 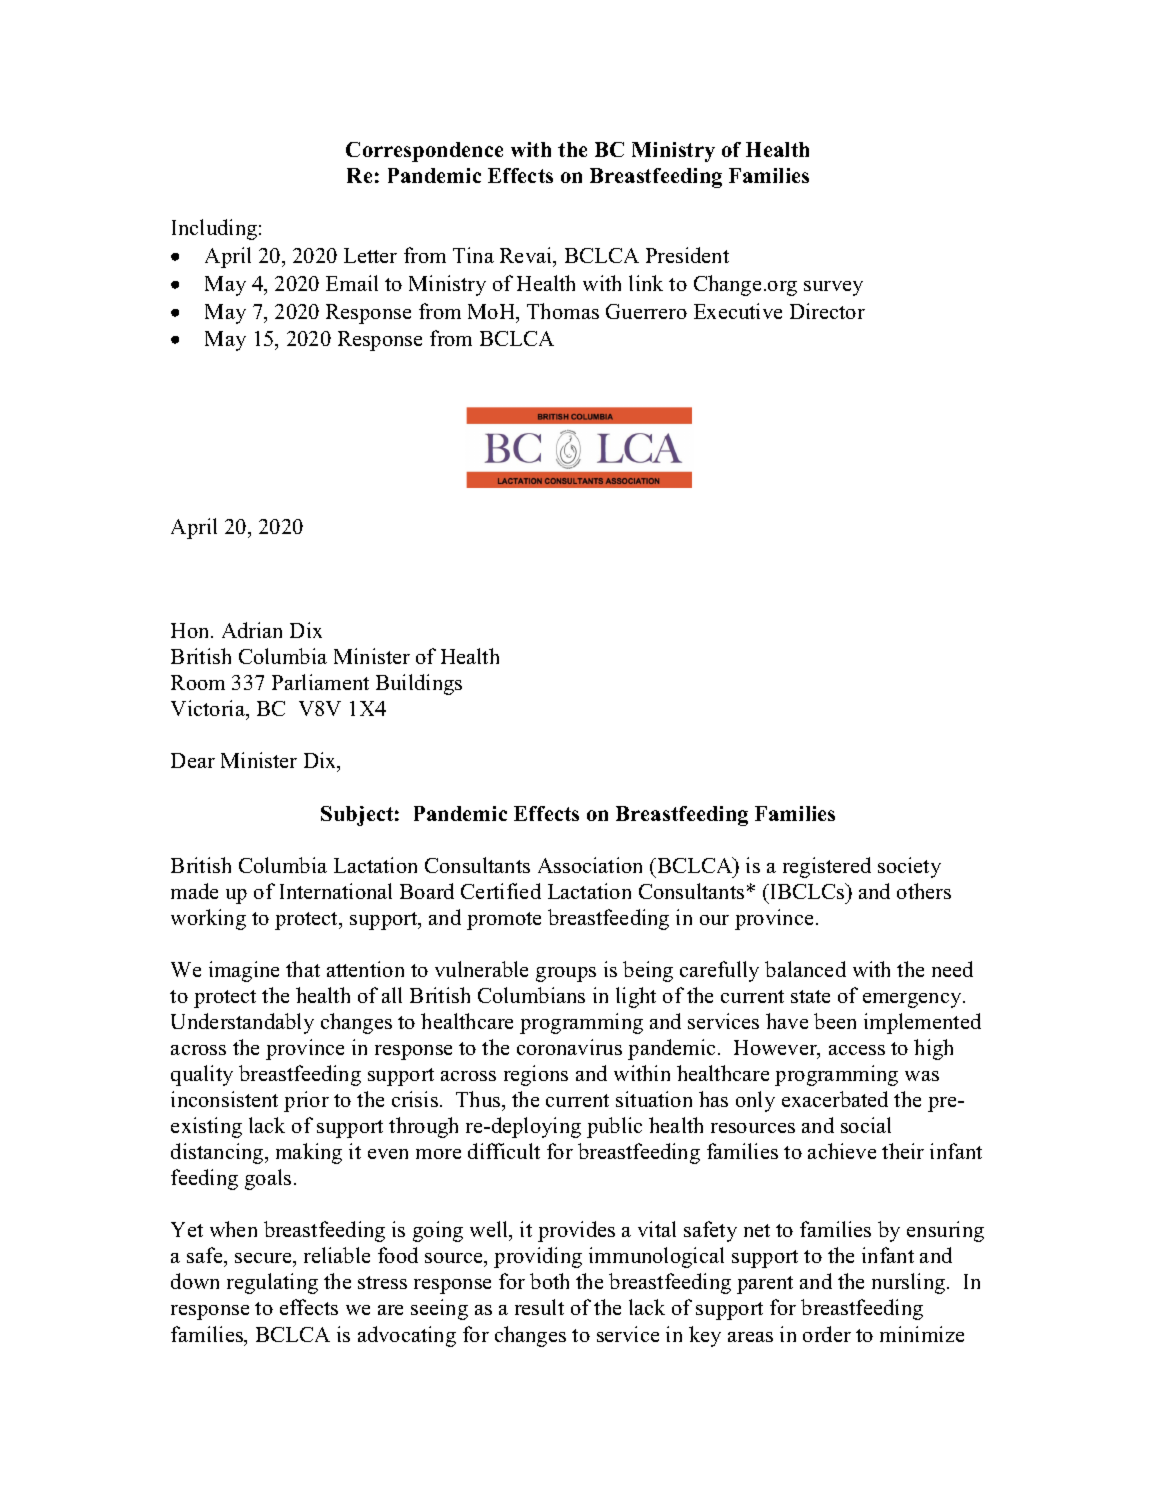 I want to click on groups, so click(x=566, y=974).
